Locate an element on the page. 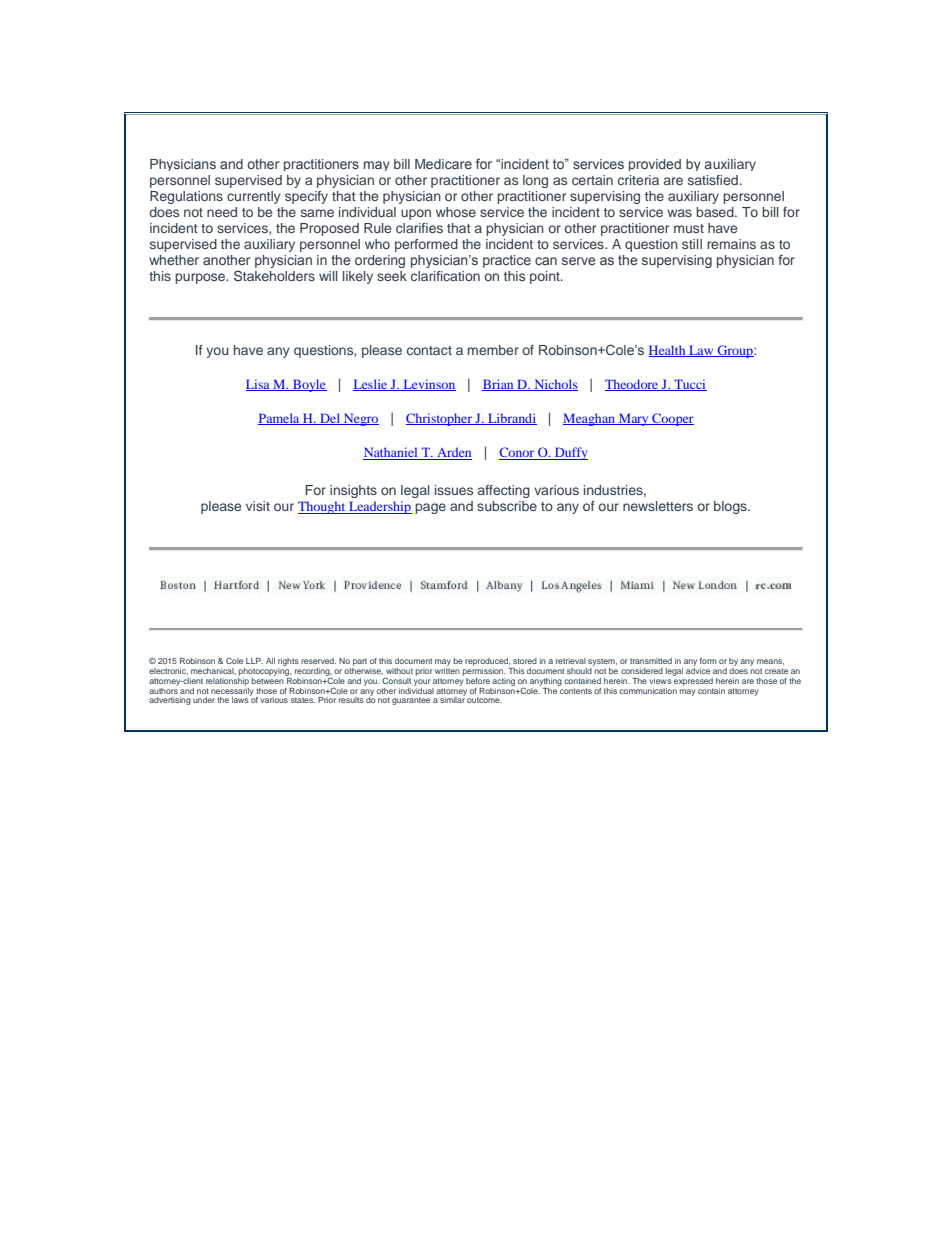 This document has width=952, height=1233. blogs is located at coordinates (731, 507).
